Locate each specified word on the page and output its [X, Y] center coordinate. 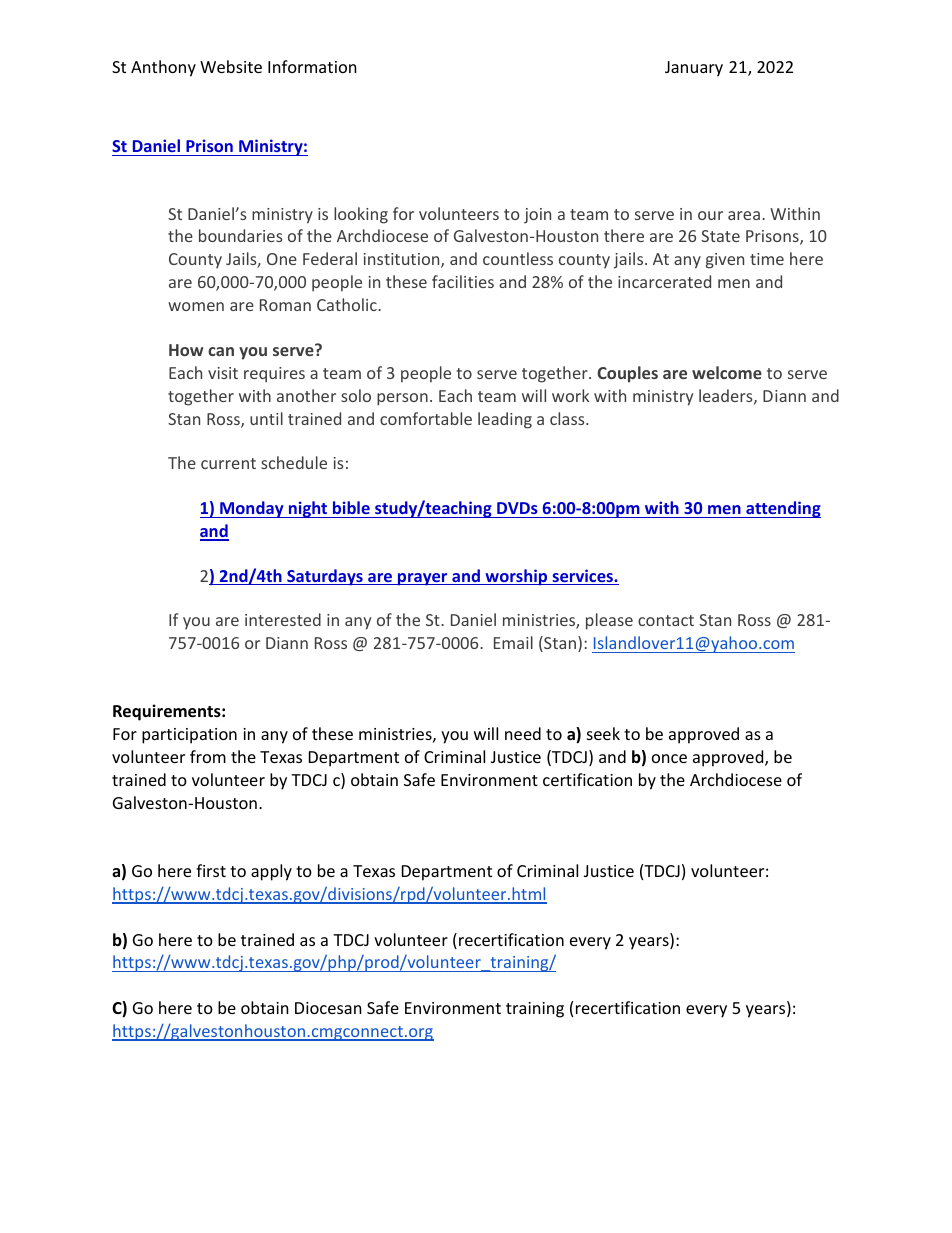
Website [231, 66]
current [228, 463]
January [694, 69]
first [211, 870]
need [523, 733]
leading [505, 420]
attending [782, 509]
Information [312, 66]
